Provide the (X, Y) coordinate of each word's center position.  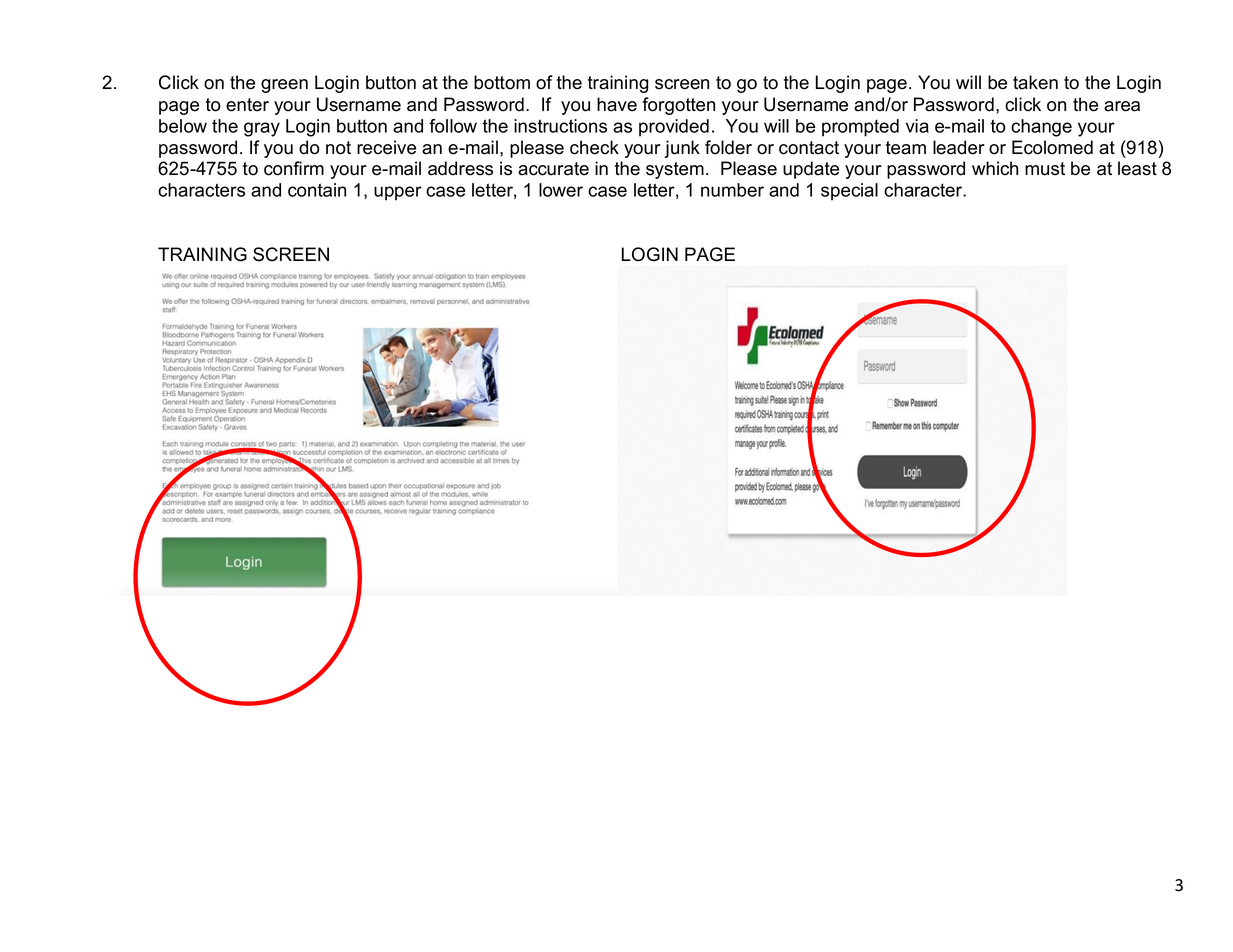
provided (674, 128)
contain (317, 190)
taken (1035, 82)
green (284, 86)
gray (262, 129)
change (1041, 128)
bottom (502, 82)
